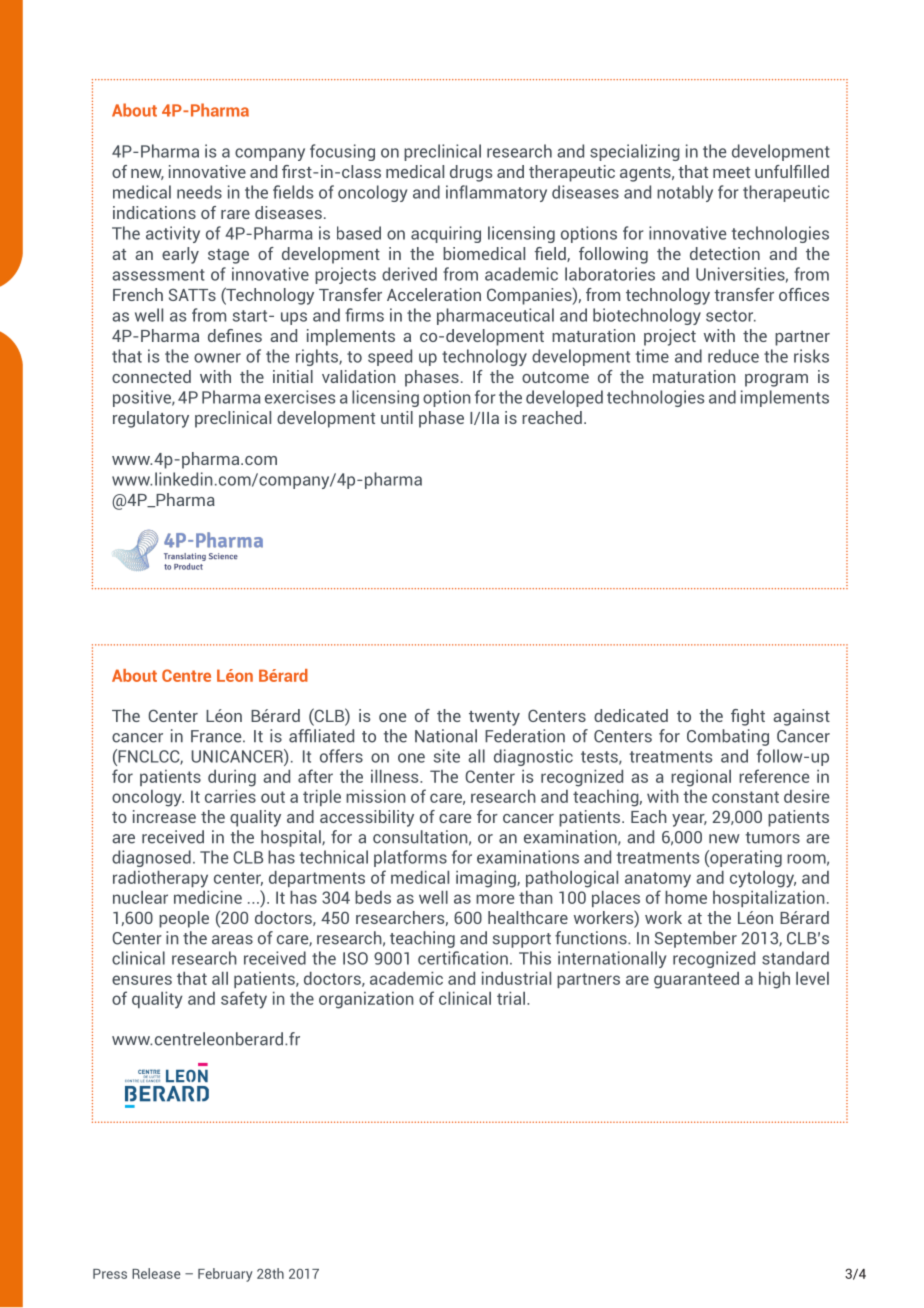 The width and height of the screenshot is (924, 1308). Describe the element at coordinates (731, 172) in the screenshot. I see `meet` at that location.
